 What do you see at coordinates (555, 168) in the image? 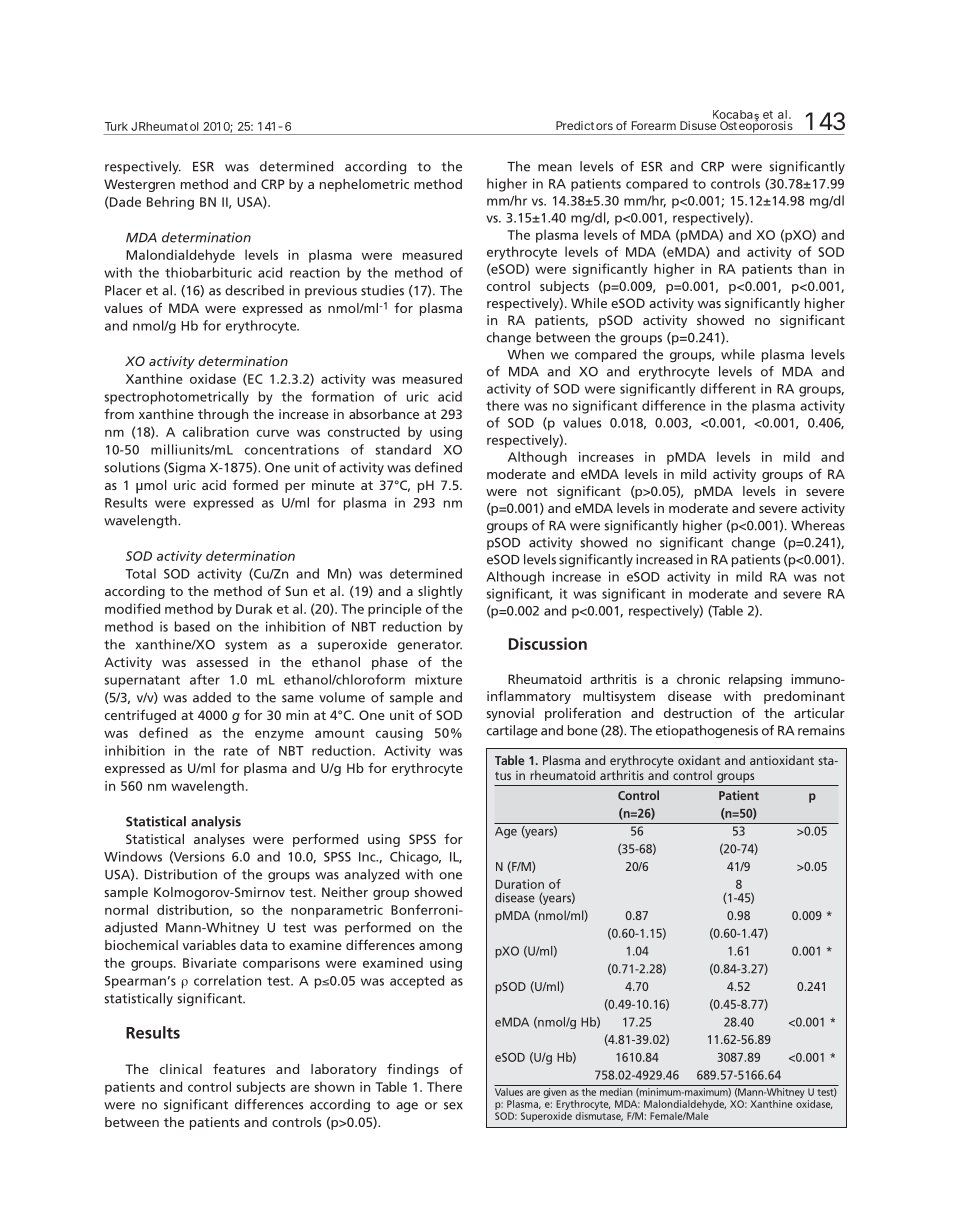
I see `mean` at bounding box center [555, 168].
